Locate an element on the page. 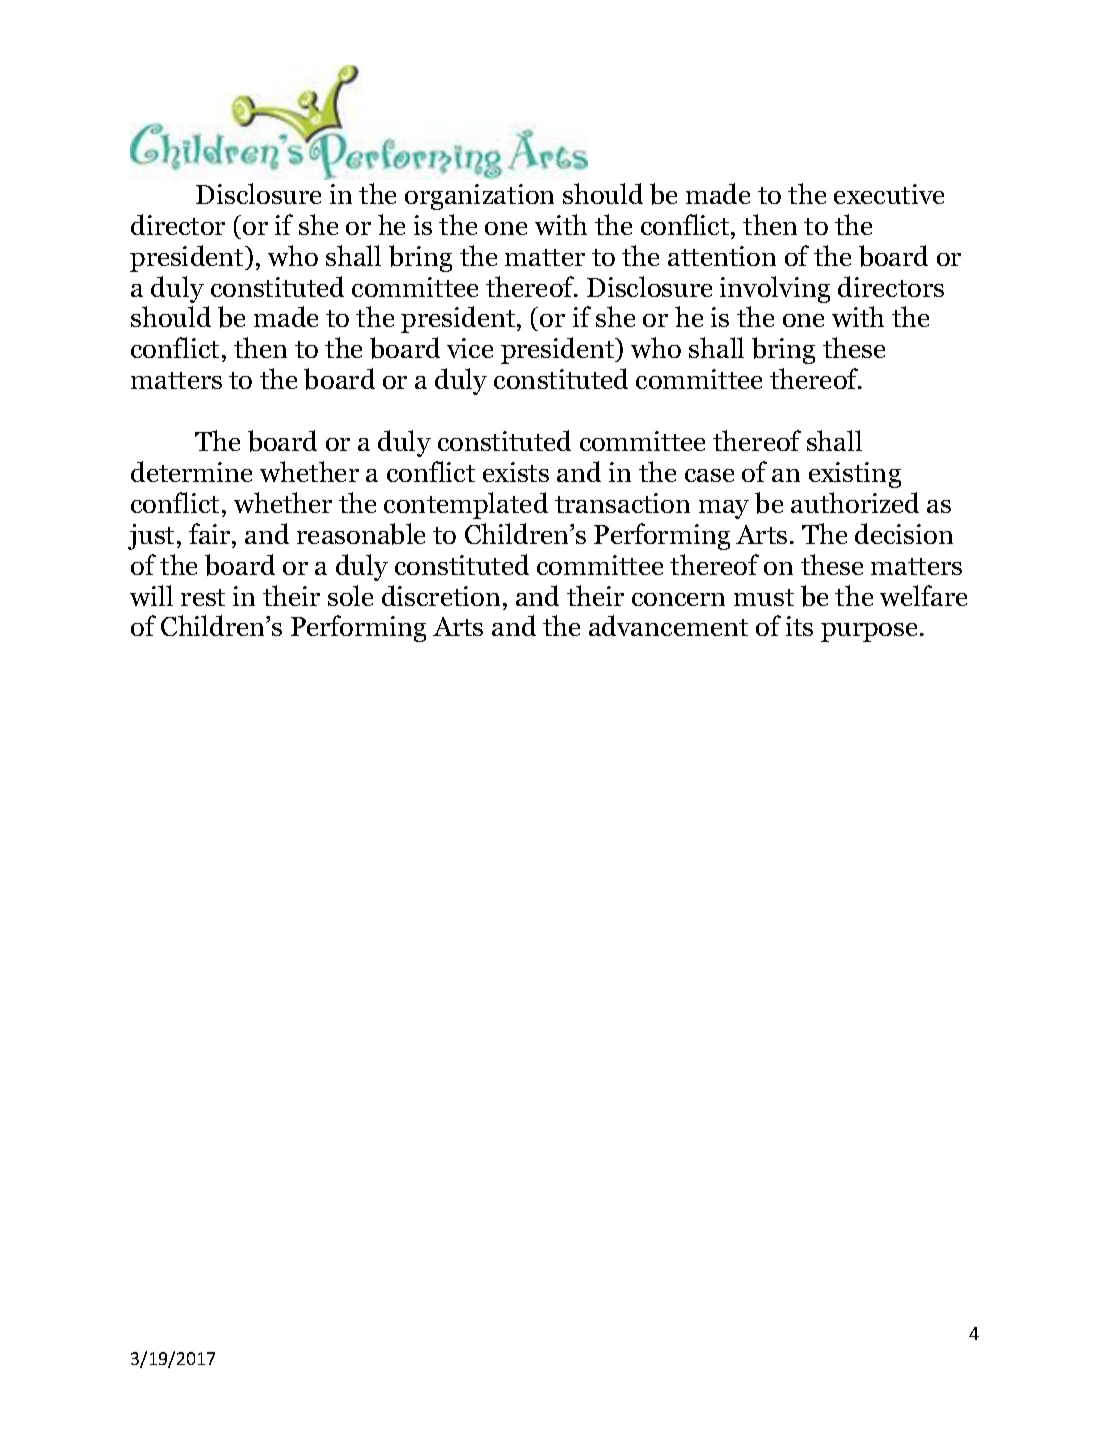  discretion is located at coordinates (441, 595).
